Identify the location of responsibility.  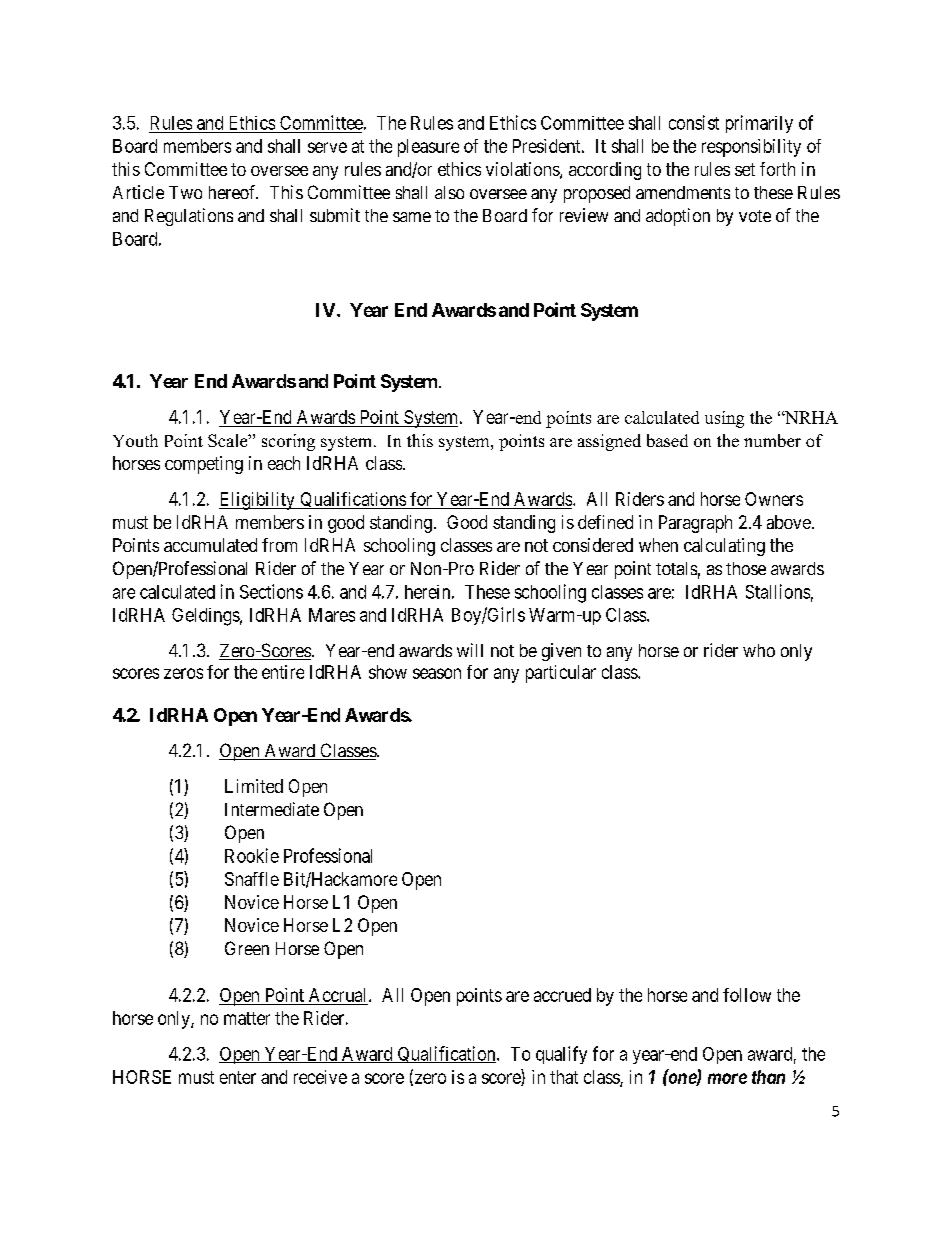
(751, 148).
